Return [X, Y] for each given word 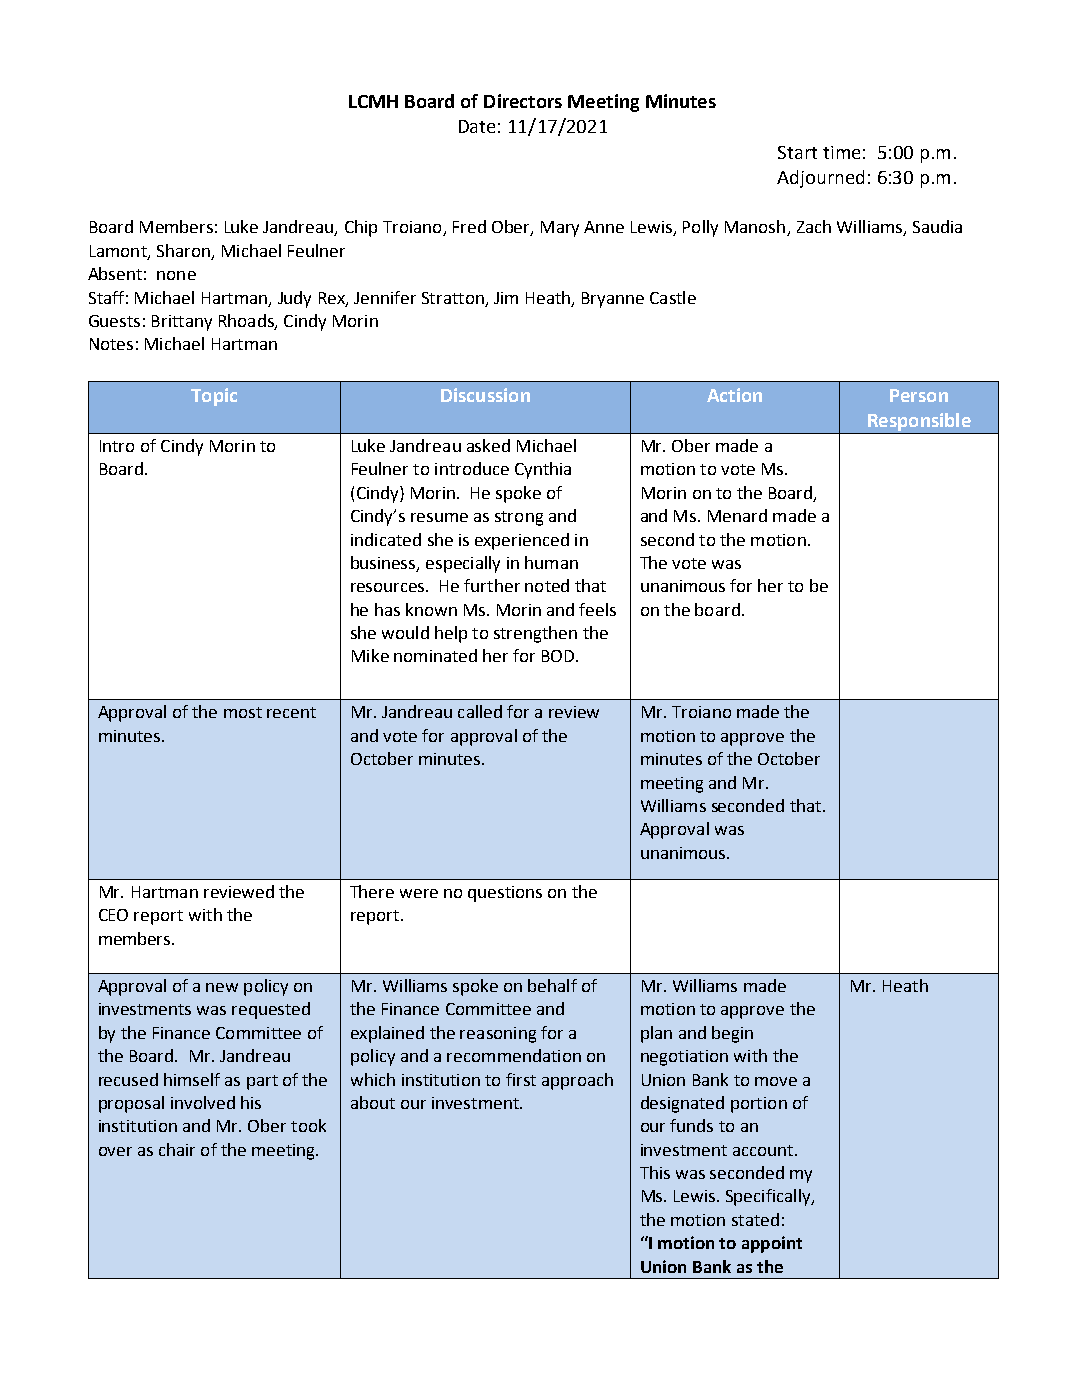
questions [505, 894]
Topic [214, 397]
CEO [113, 915]
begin [732, 1034]
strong [519, 518]
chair [177, 1149]
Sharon [183, 250]
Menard [737, 515]
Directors [523, 101]
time [841, 152]
